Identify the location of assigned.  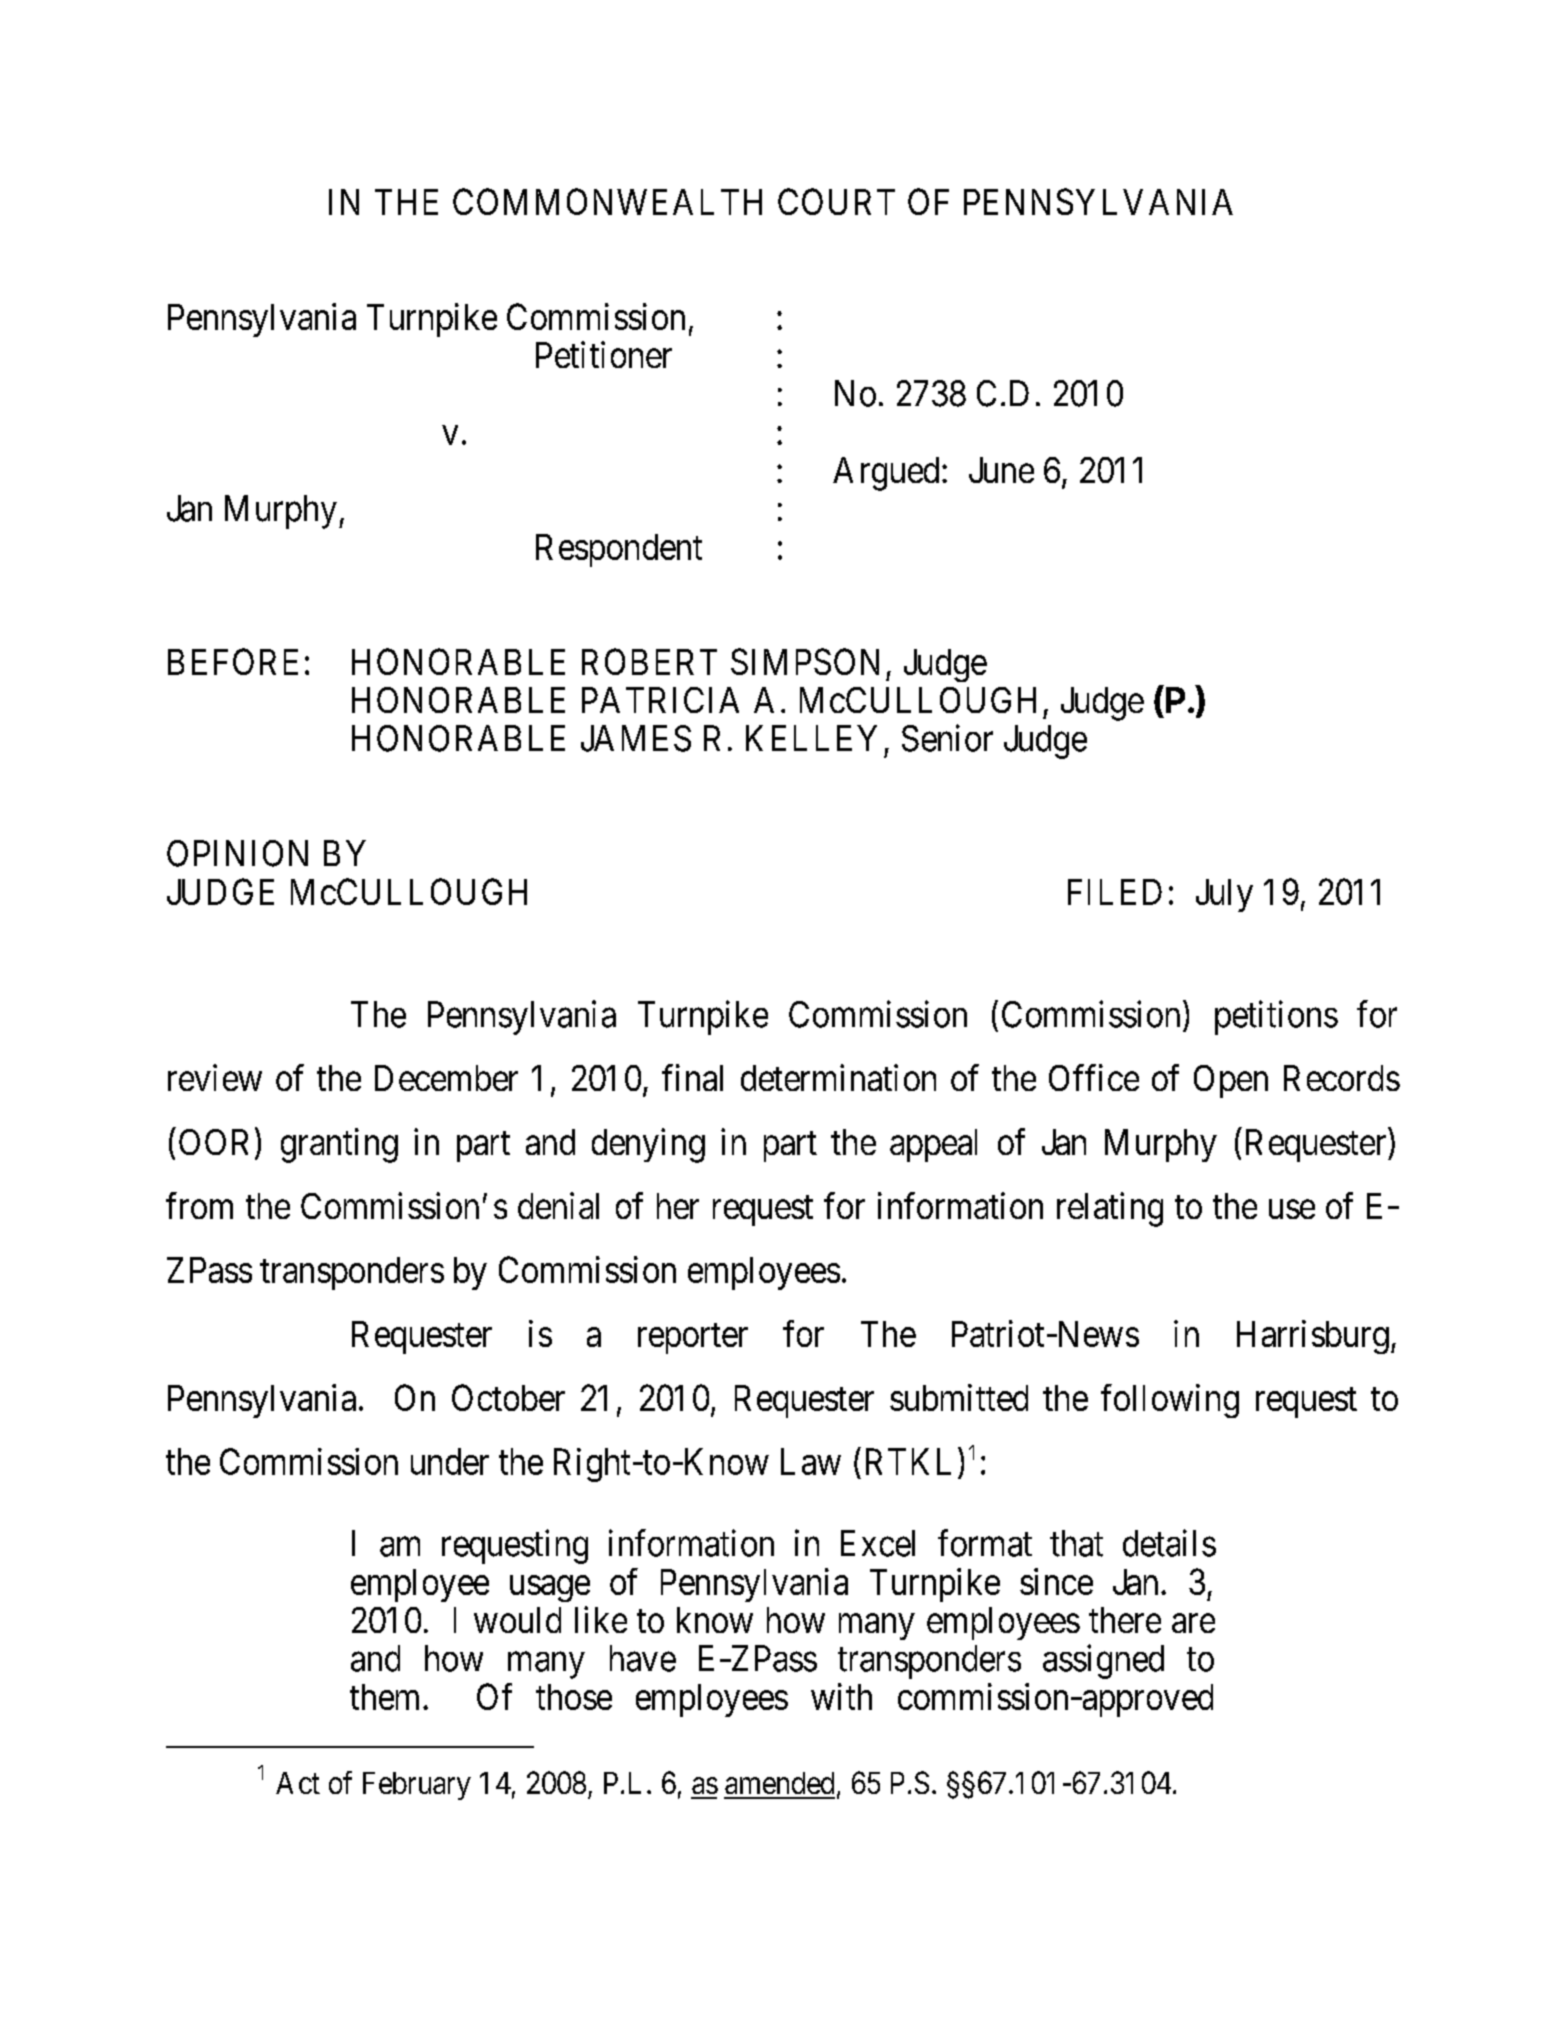
(1103, 1661).
